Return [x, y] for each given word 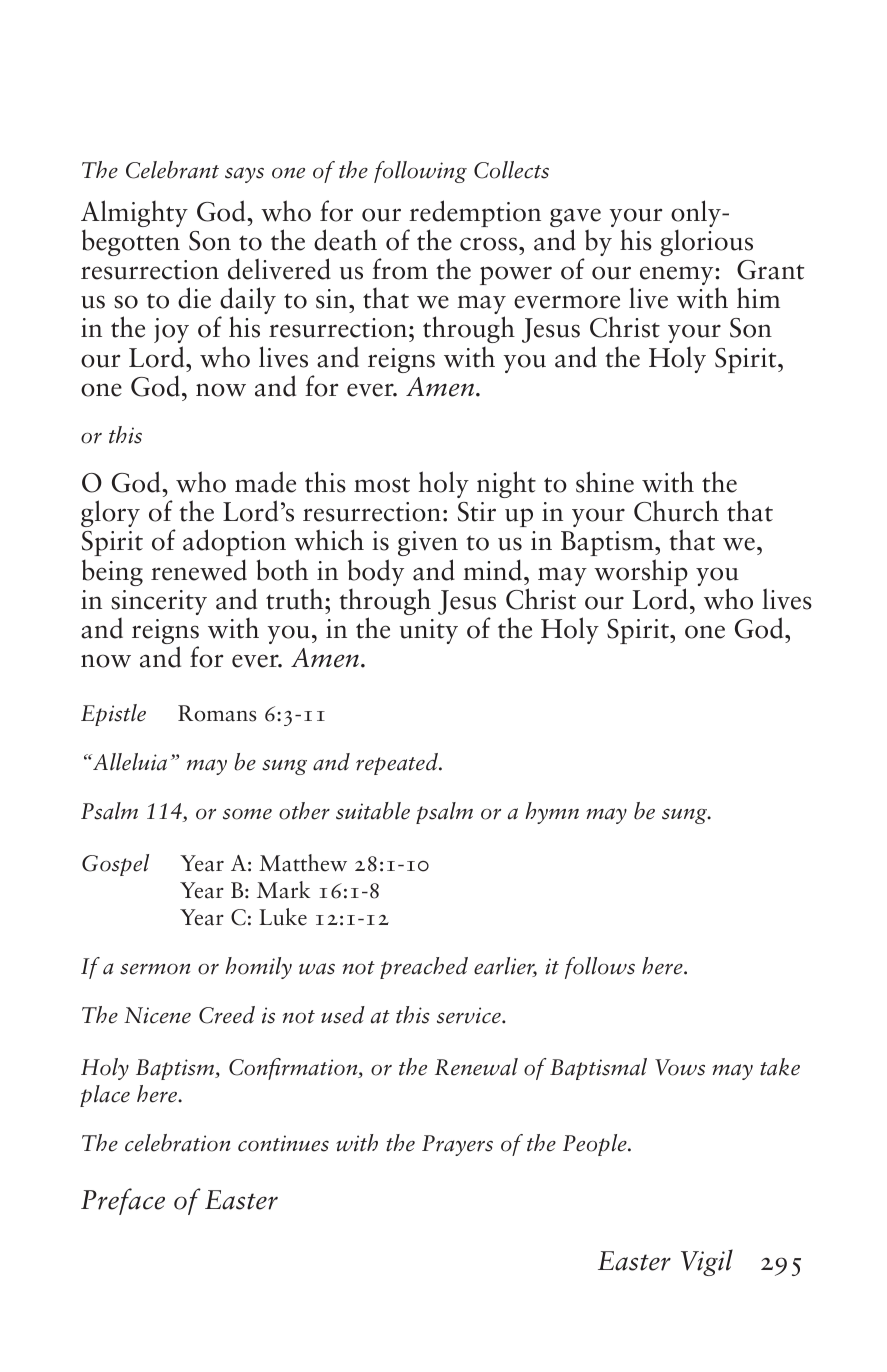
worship [641, 574]
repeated [398, 764]
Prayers [457, 1145]
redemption [474, 215]
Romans [217, 713]
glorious [706, 242]
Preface [123, 1201]
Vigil [707, 1262]
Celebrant [172, 170]
